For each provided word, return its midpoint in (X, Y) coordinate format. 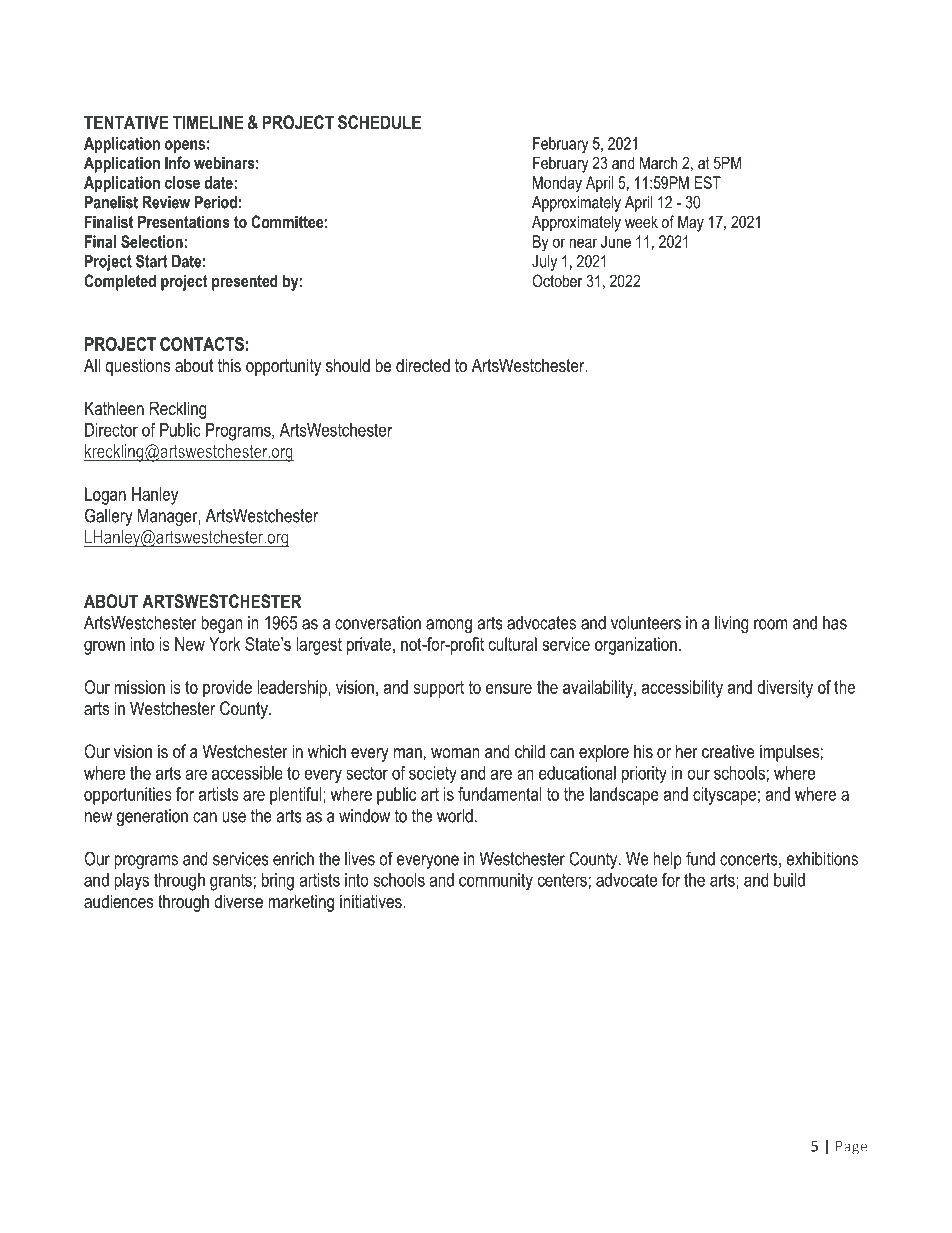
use (234, 817)
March (658, 162)
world (455, 816)
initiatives (372, 901)
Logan (105, 496)
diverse (238, 901)
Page (851, 1148)
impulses (789, 753)
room (771, 624)
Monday (557, 184)
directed (423, 365)
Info (177, 162)
